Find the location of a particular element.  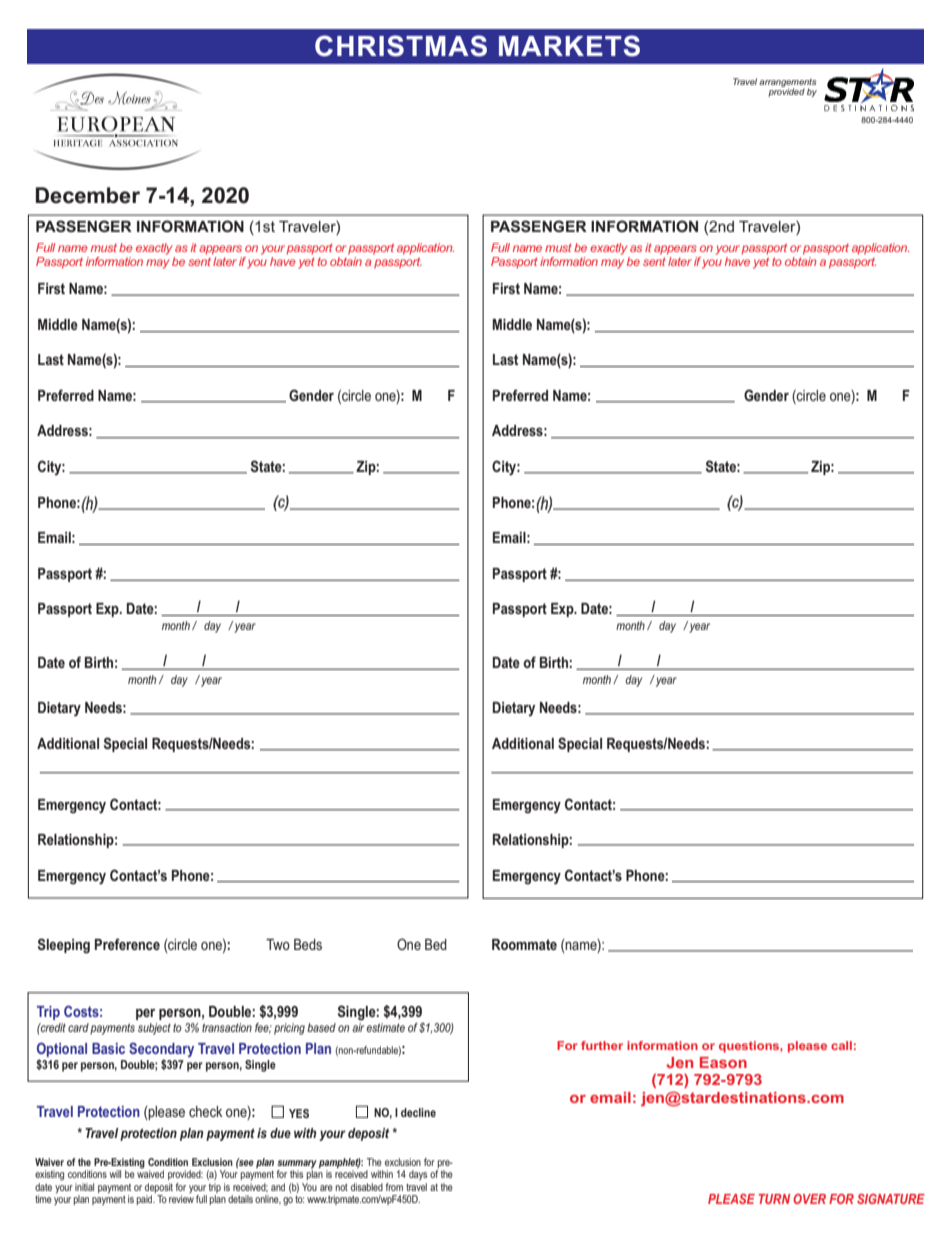

Sleeping is located at coordinates (64, 946).
